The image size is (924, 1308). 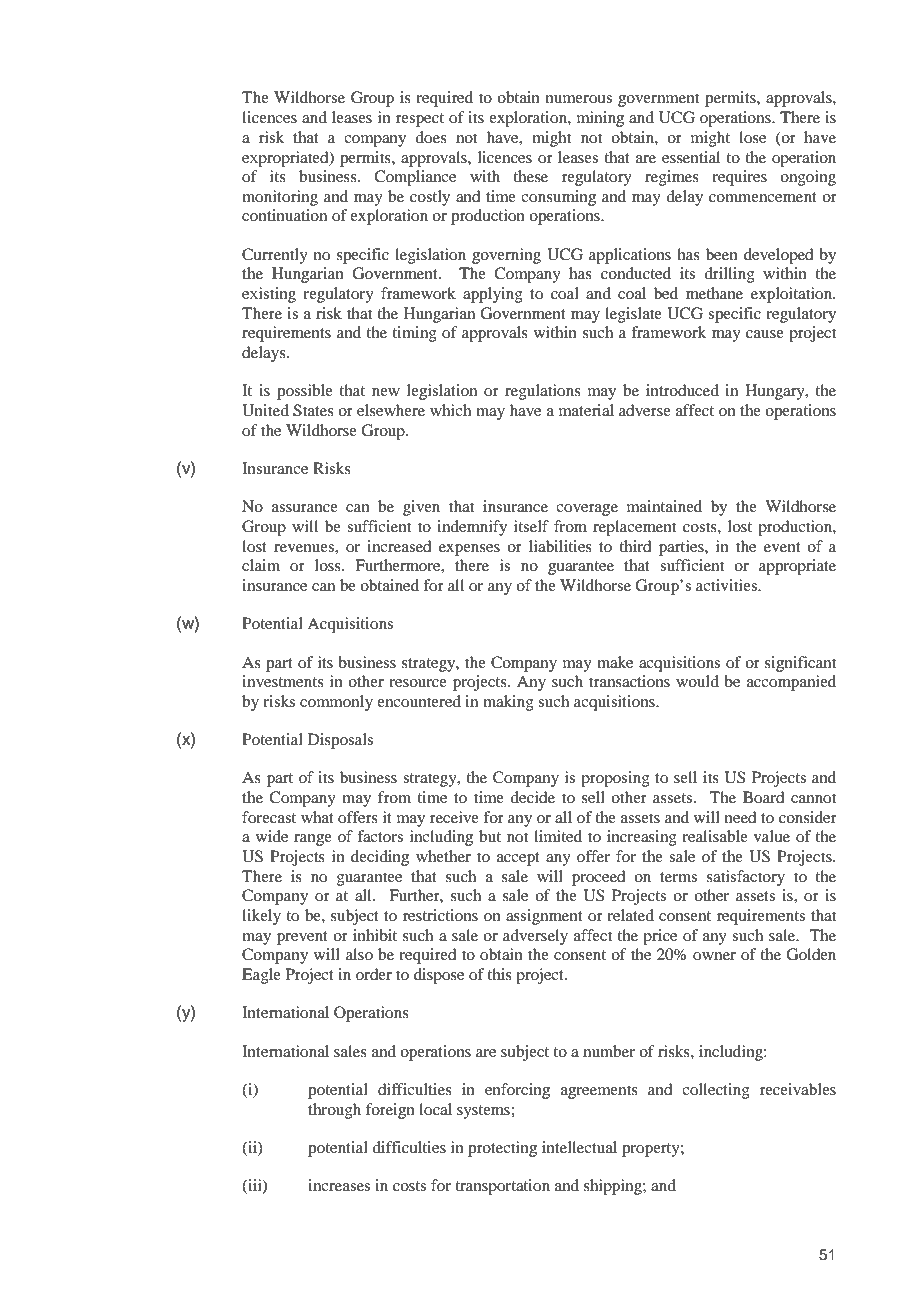 What do you see at coordinates (800, 664) in the page?
I see `significant` at bounding box center [800, 664].
